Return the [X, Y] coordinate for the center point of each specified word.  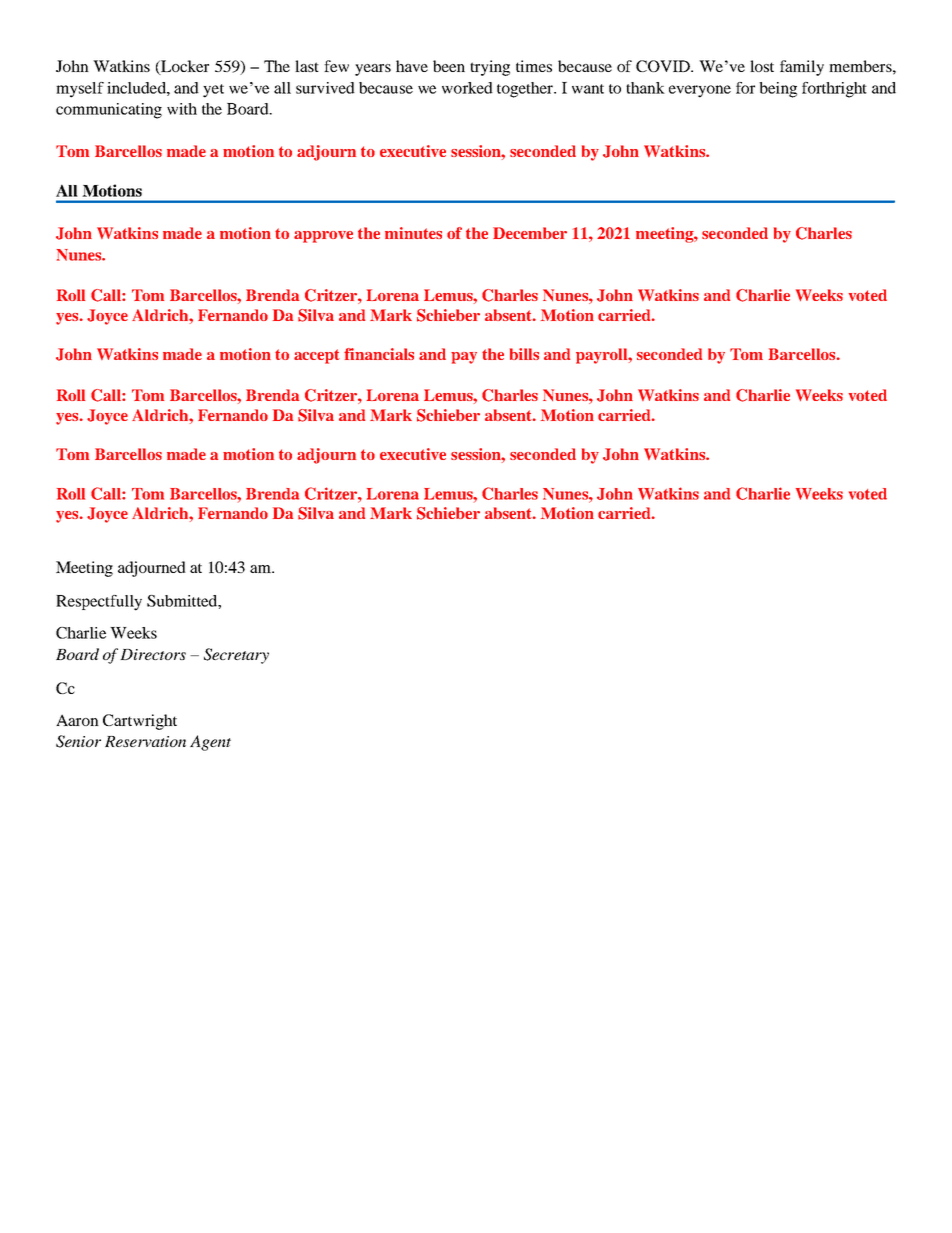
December [530, 233]
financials [379, 354]
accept [317, 356]
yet [213, 91]
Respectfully [99, 603]
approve [323, 237]
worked [467, 88]
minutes [413, 233]
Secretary [236, 656]
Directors [153, 654]
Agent [210, 743]
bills [524, 354]
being [778, 90]
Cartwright [140, 722]
